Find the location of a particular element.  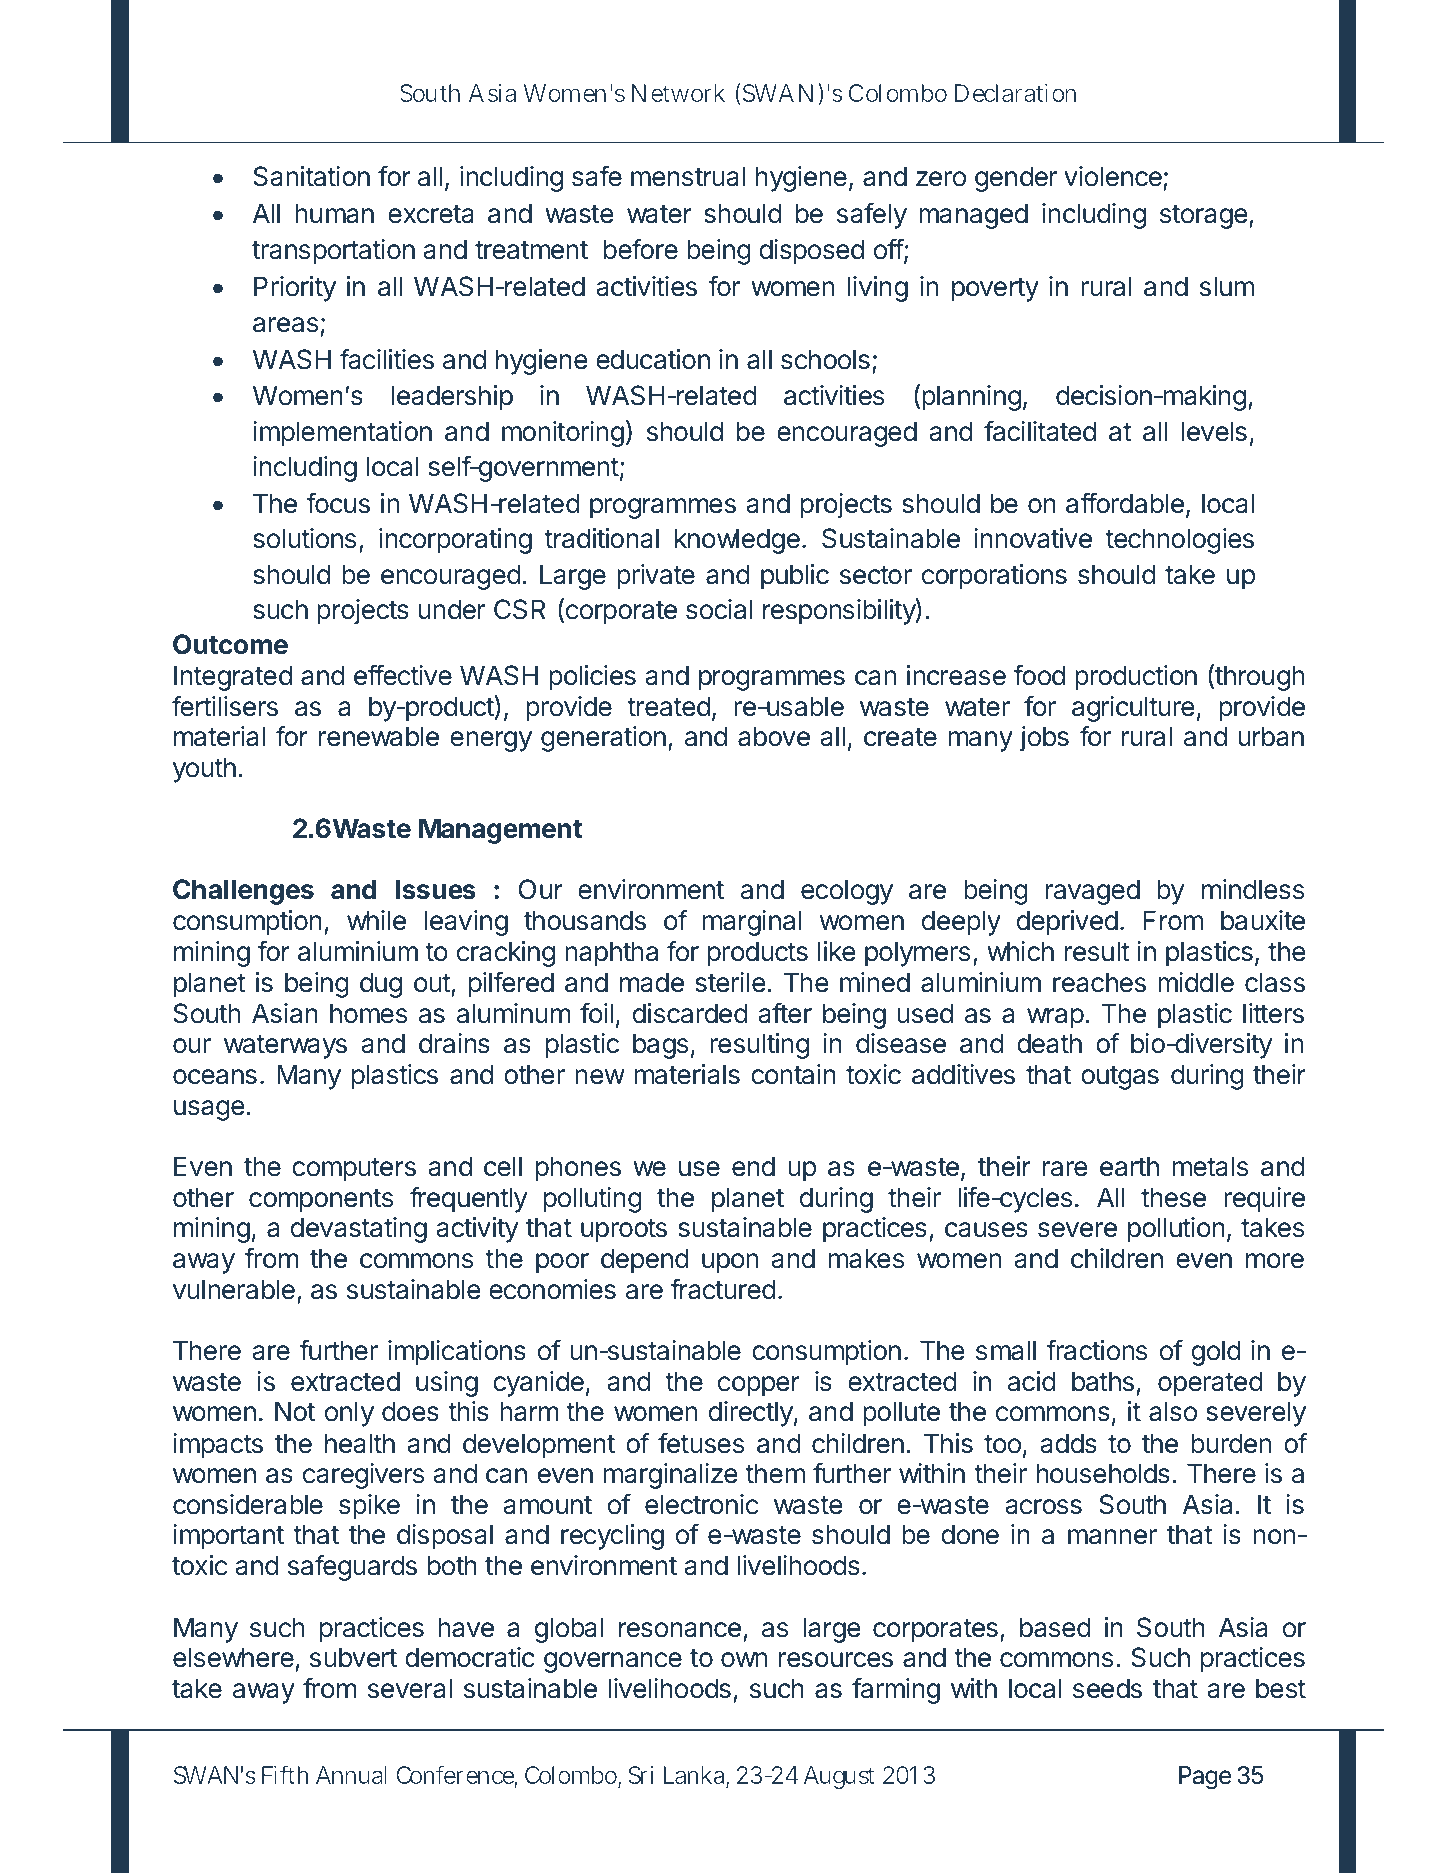

middle is located at coordinates (1196, 982).
